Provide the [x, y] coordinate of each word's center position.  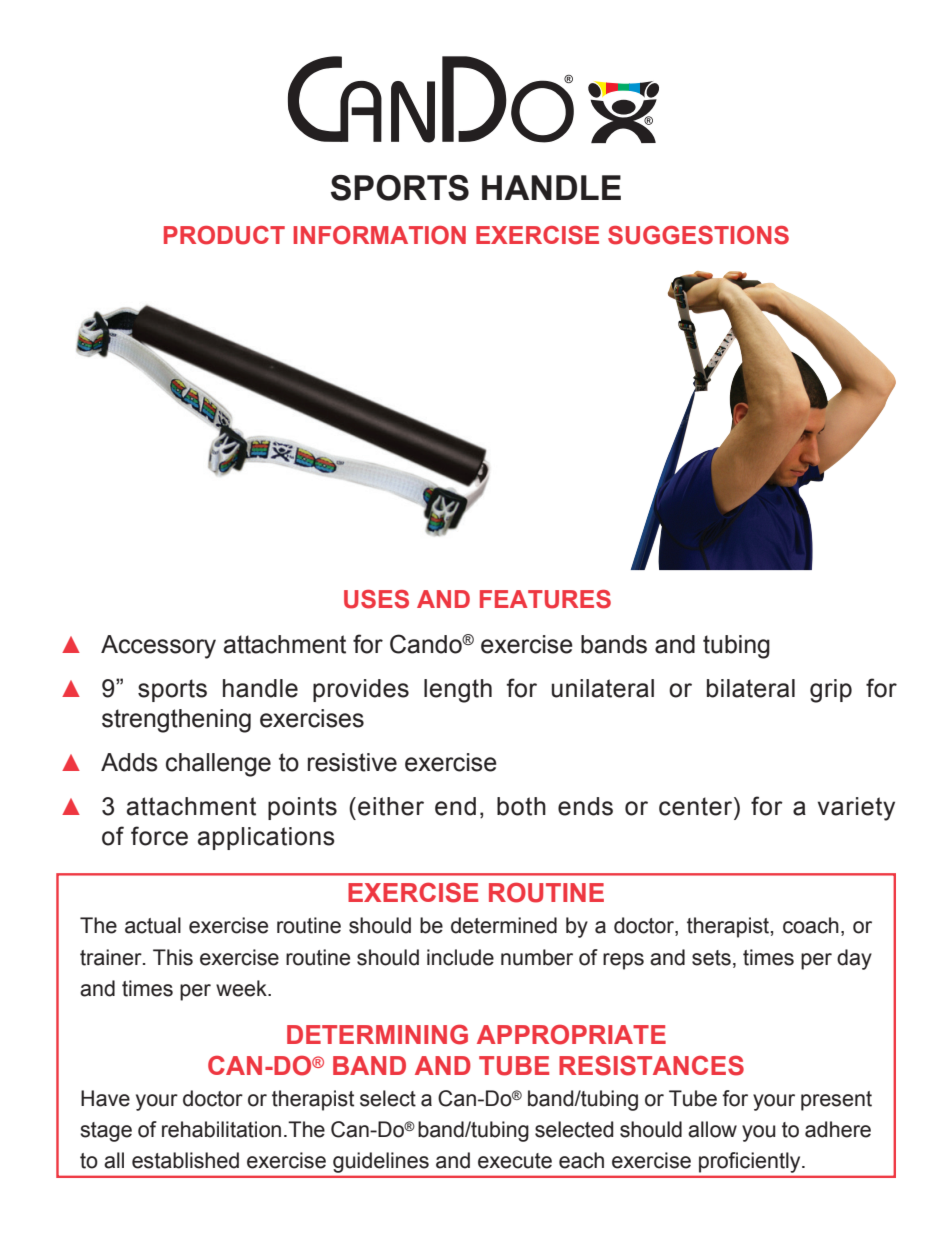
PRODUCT [224, 235]
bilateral [751, 688]
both [521, 806]
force [159, 836]
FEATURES [545, 599]
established [185, 1160]
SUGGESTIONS [698, 235]
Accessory [158, 647]
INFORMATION [379, 235]
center [697, 806]
